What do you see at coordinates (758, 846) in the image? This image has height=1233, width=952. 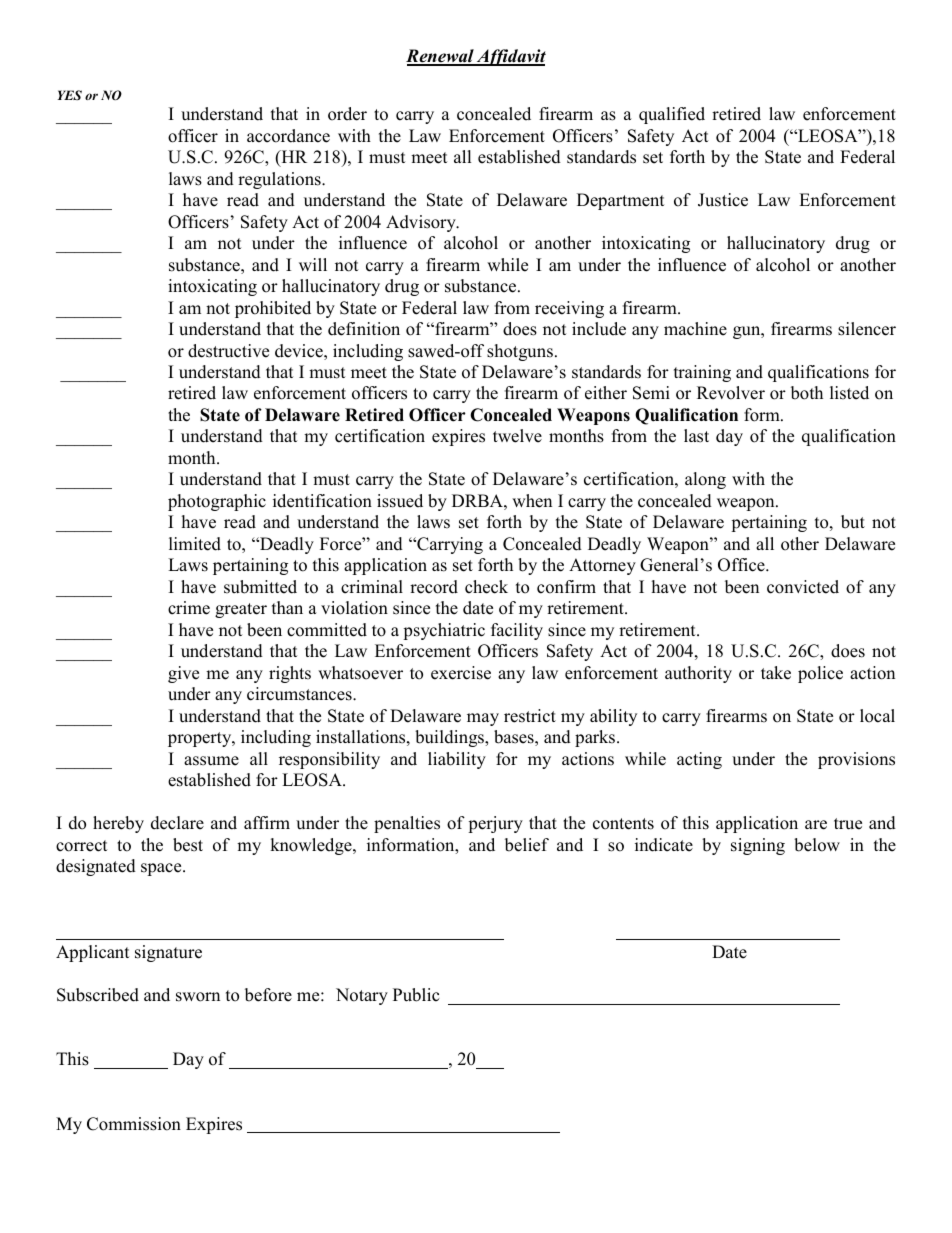 I see `signing` at bounding box center [758, 846].
